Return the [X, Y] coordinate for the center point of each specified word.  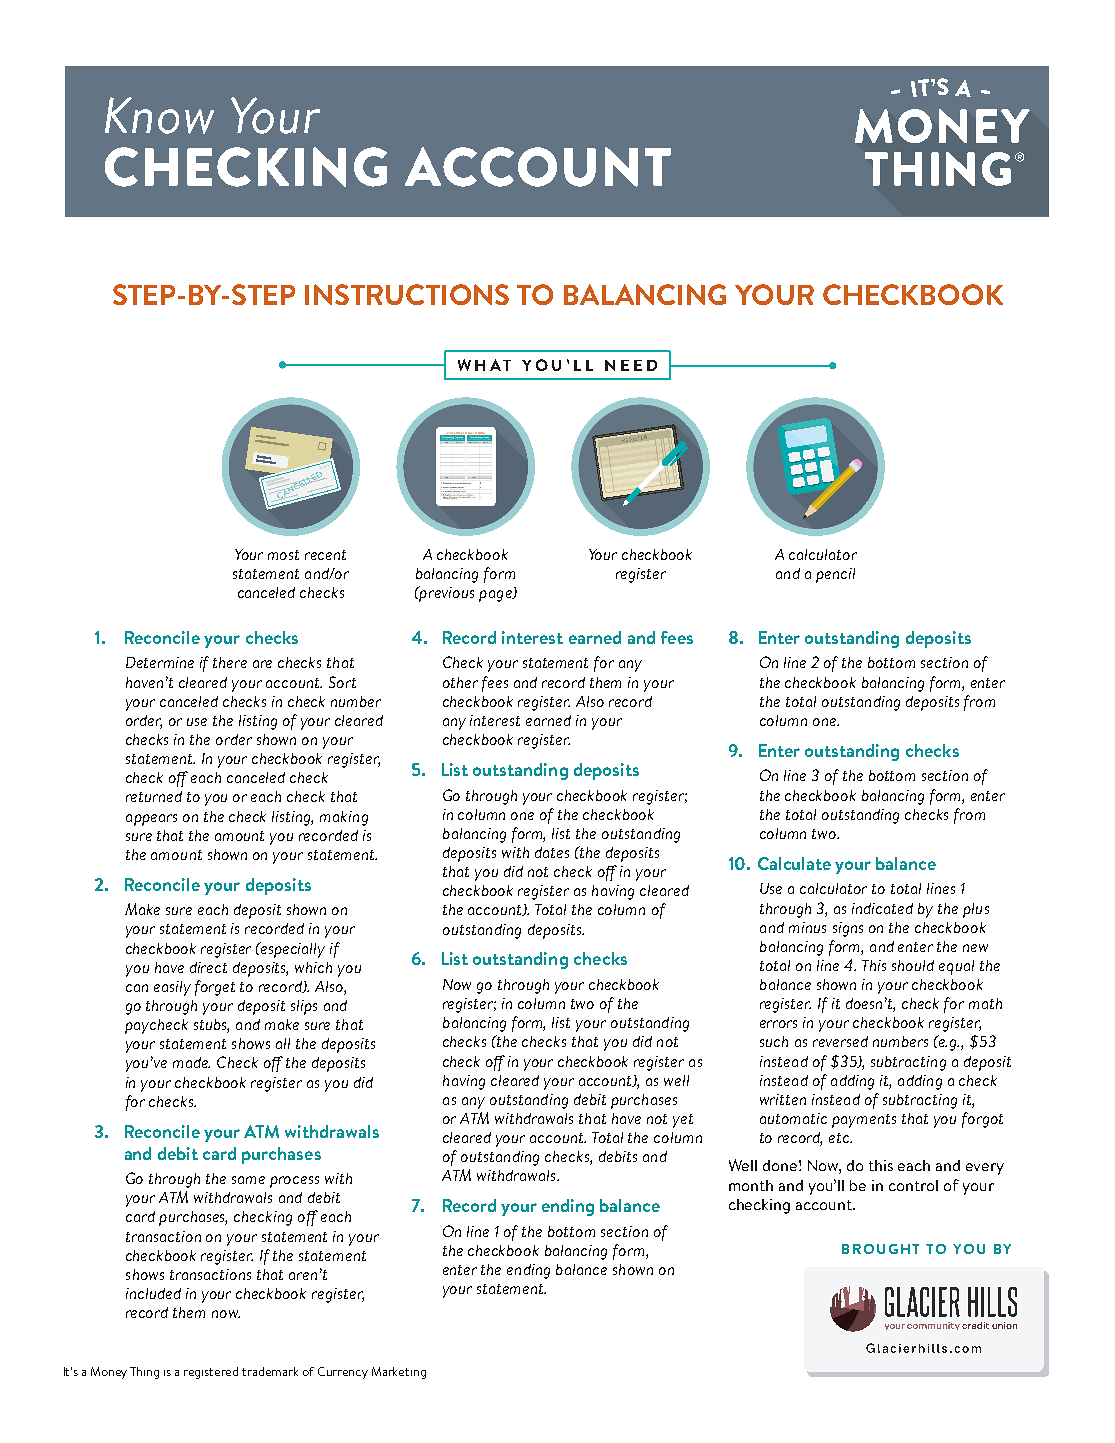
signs [848, 929]
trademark [270, 1371]
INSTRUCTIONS [407, 294]
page [496, 596]
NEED [631, 365]
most [283, 555]
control [913, 1185]
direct [208, 967]
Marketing [399, 1373]
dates [552, 852]
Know [159, 115]
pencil [835, 575]
